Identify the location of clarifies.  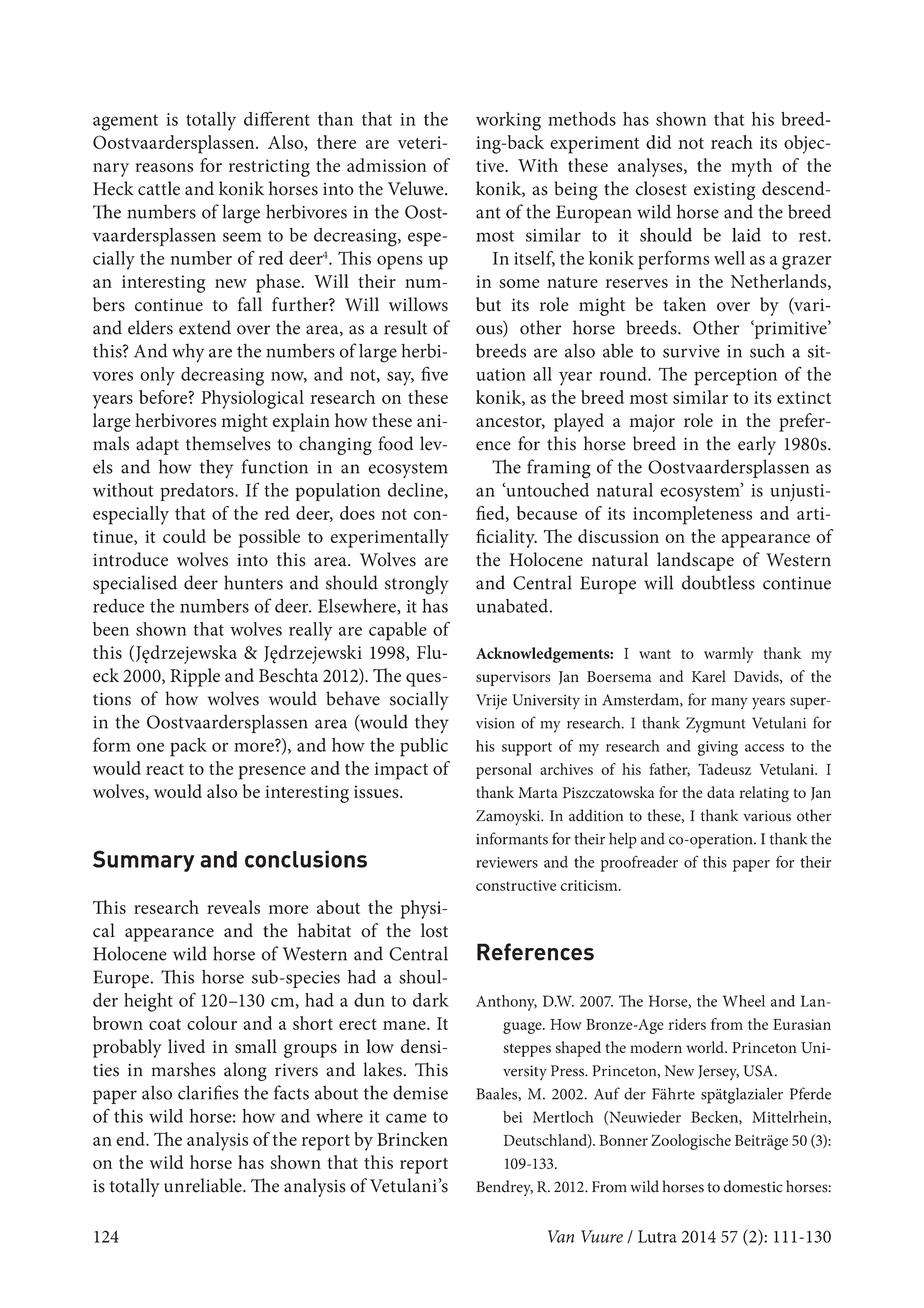
(208, 1092).
